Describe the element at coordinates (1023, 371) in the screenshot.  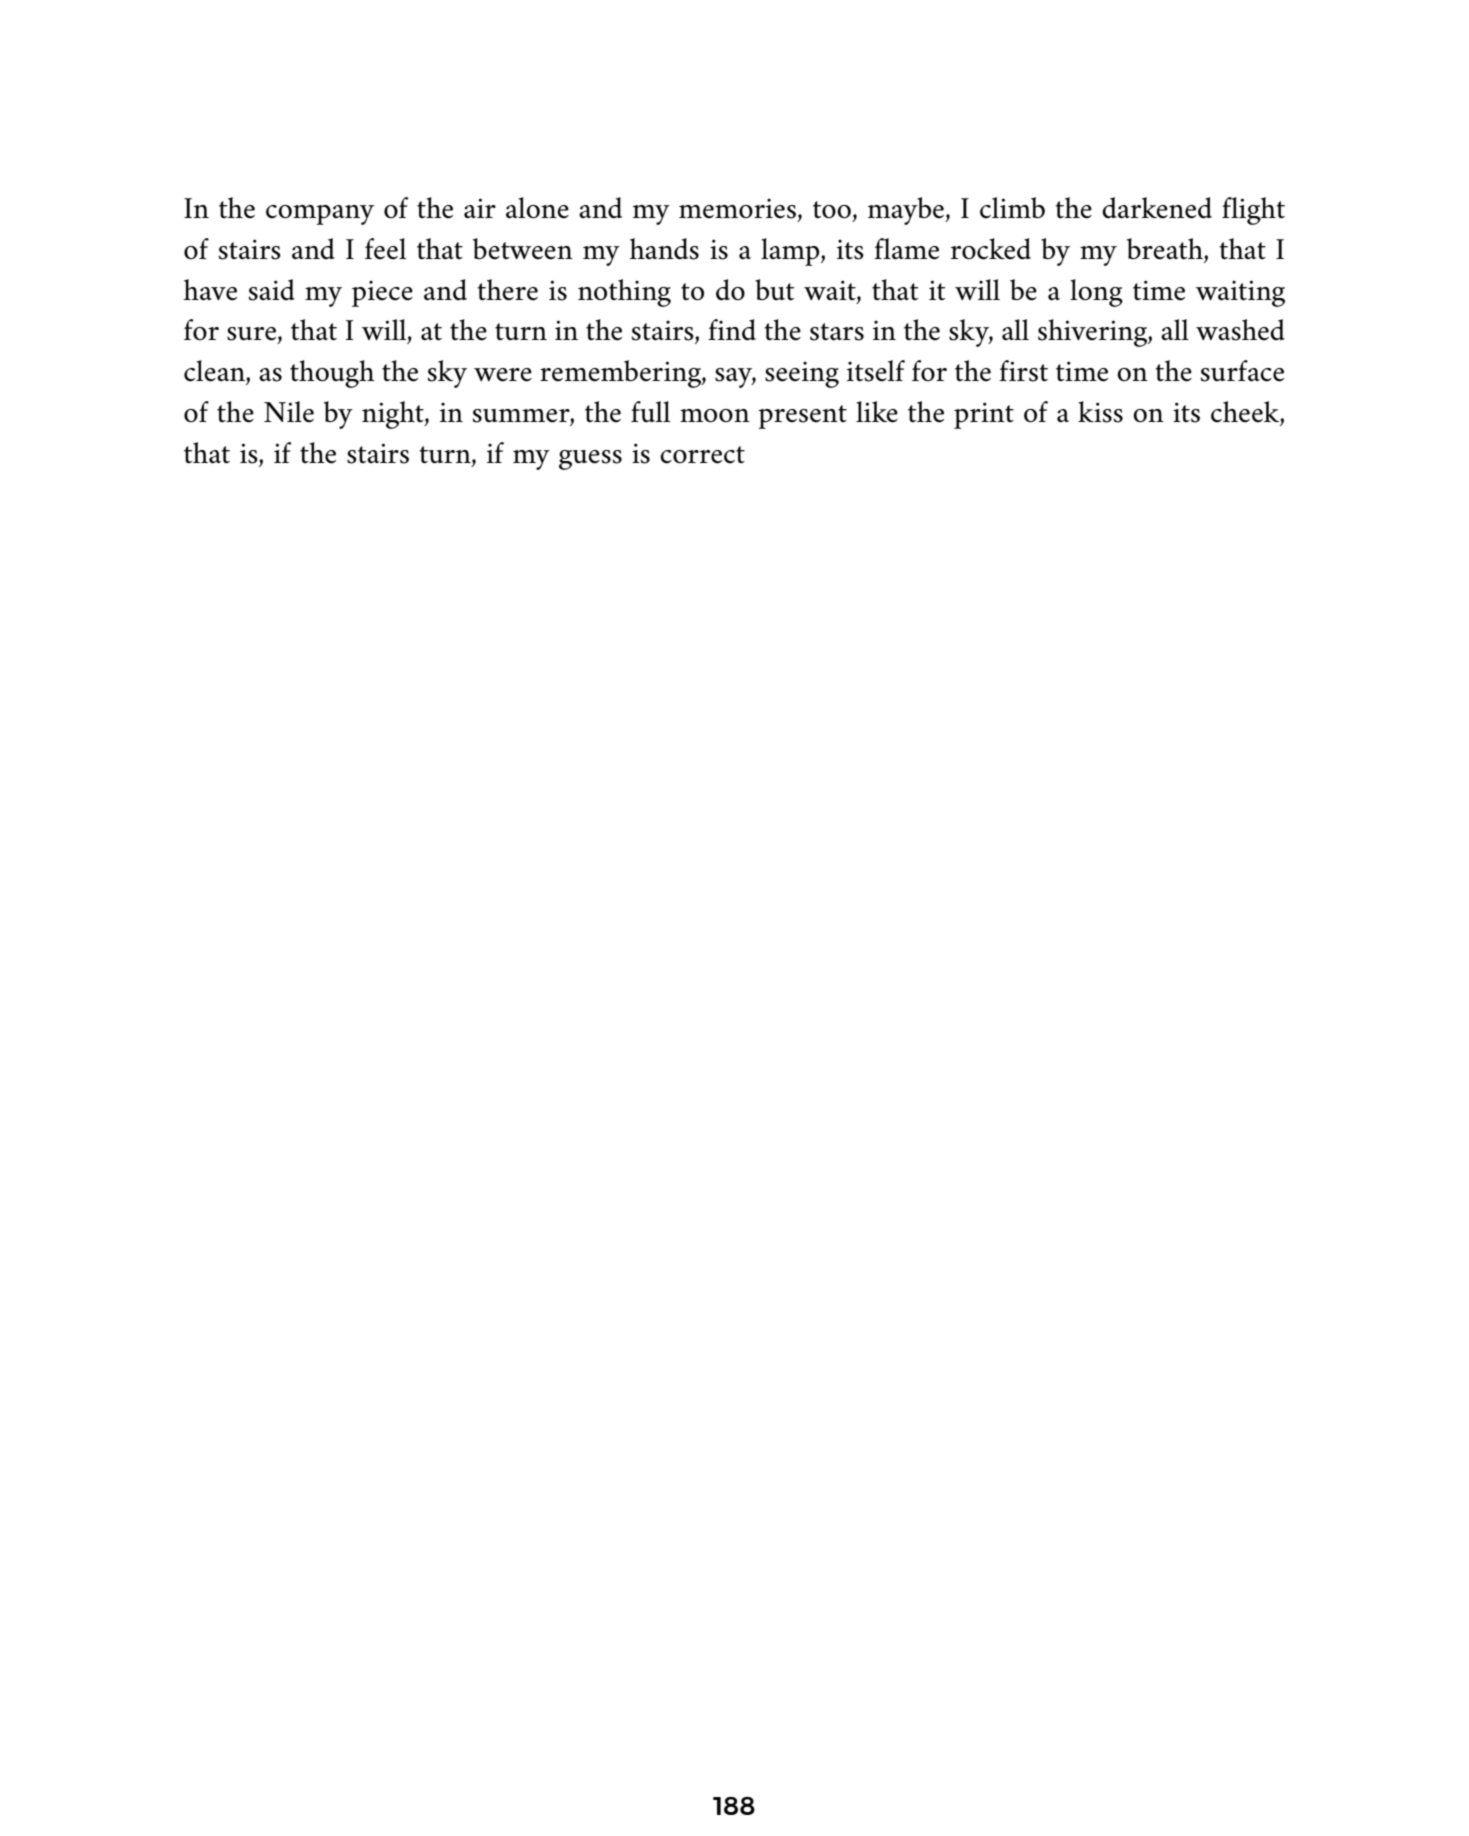
I see `first` at that location.
